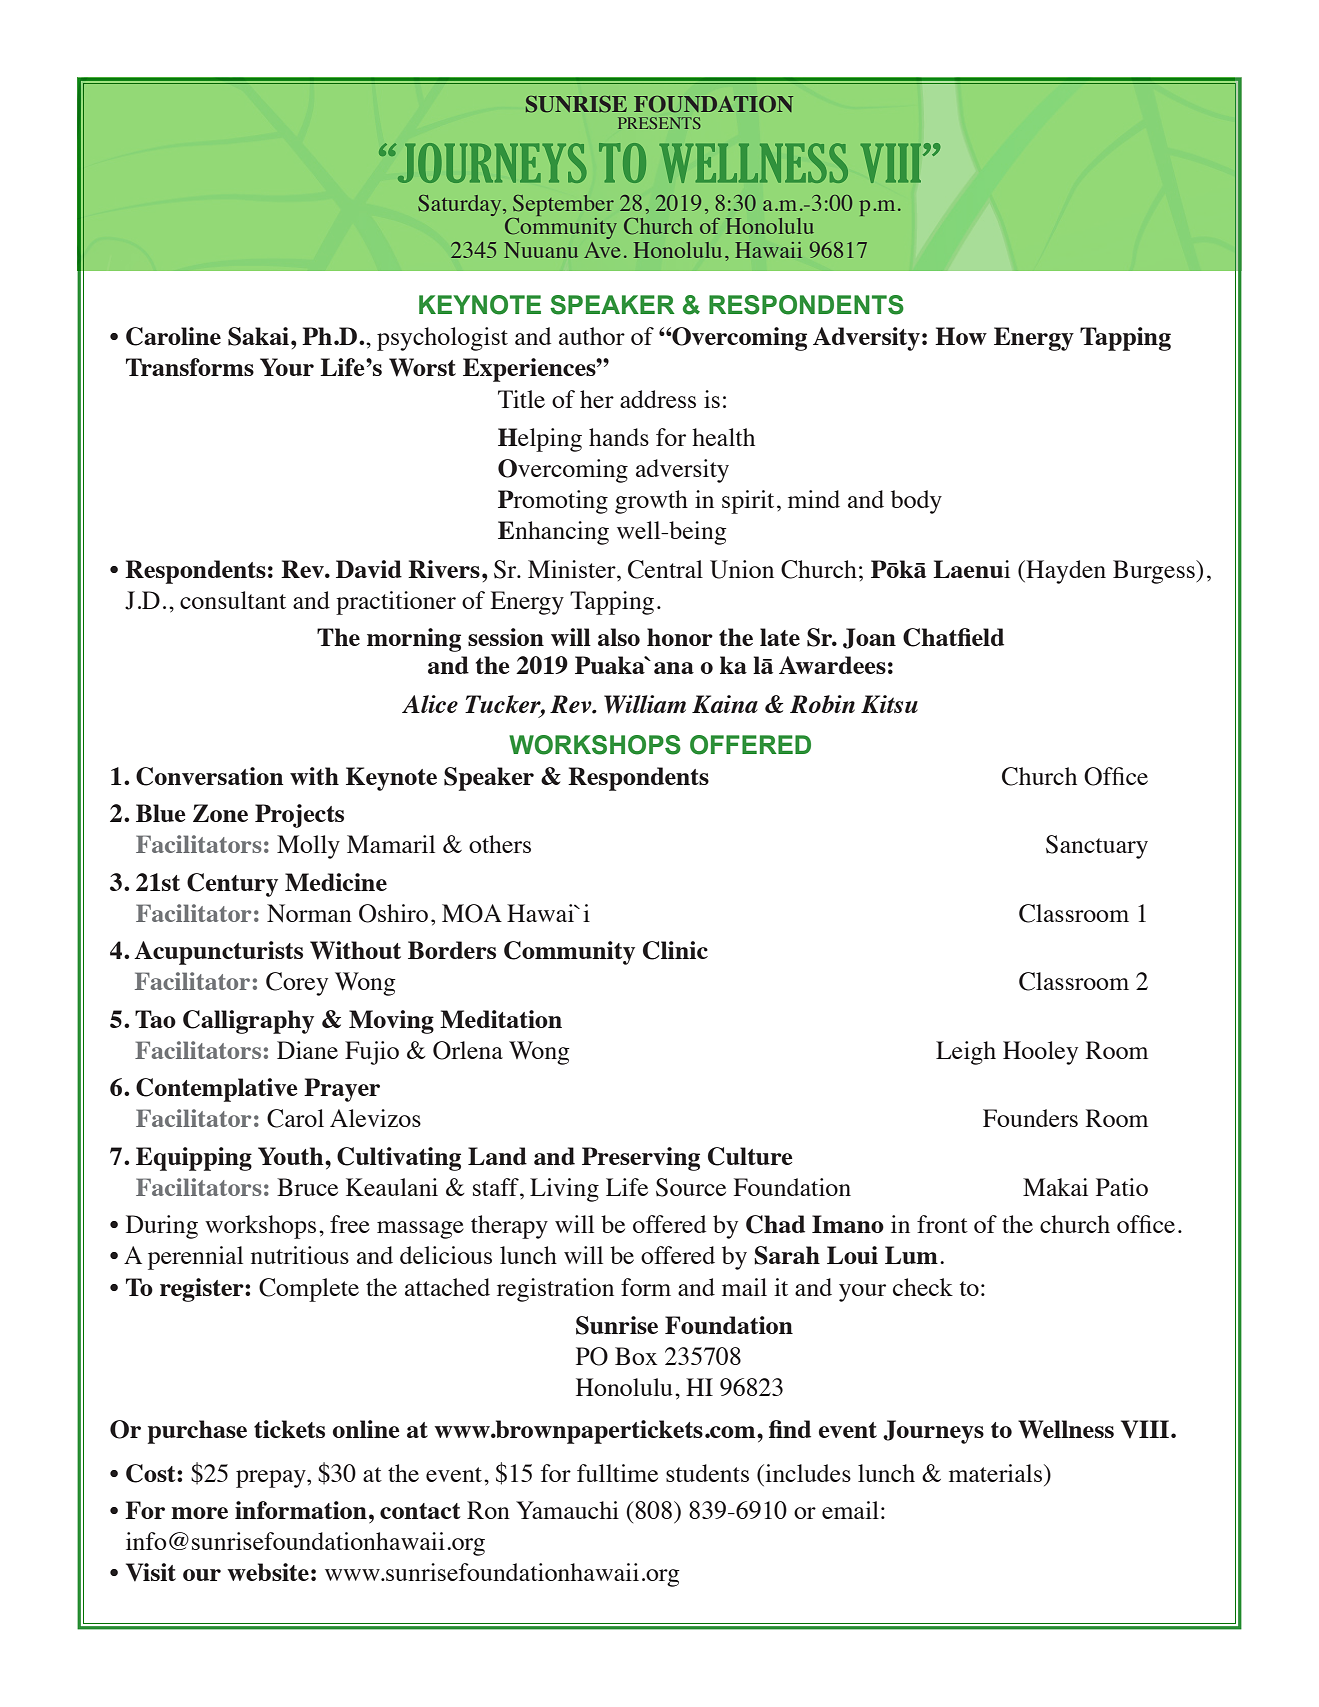 Image resolution: width=1319 pixels, height=1707 pixels. What do you see at coordinates (308, 847) in the screenshot?
I see `Molly` at bounding box center [308, 847].
